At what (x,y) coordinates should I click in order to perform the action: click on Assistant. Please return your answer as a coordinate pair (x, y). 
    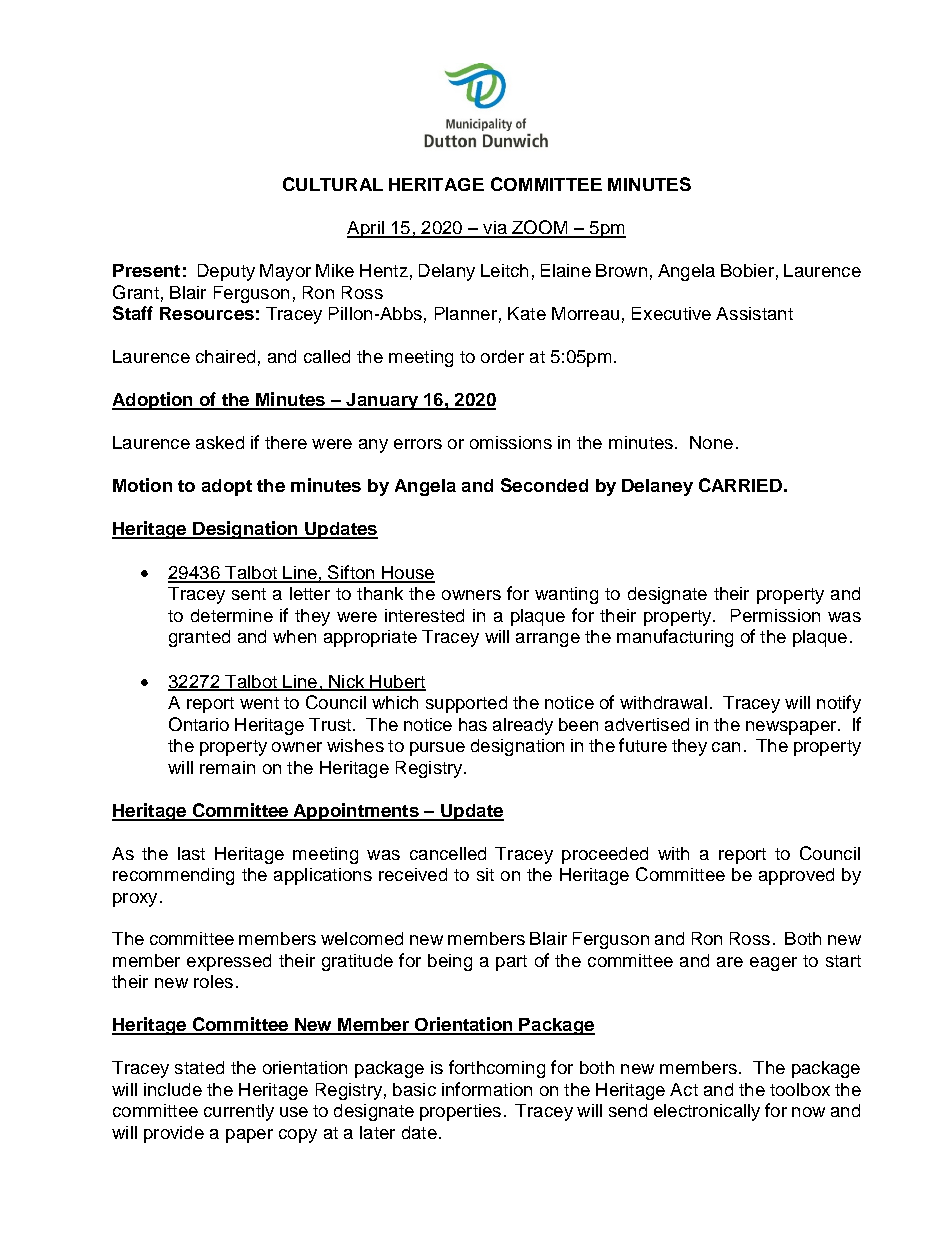
    Looking at the image, I should click on (754, 313).
